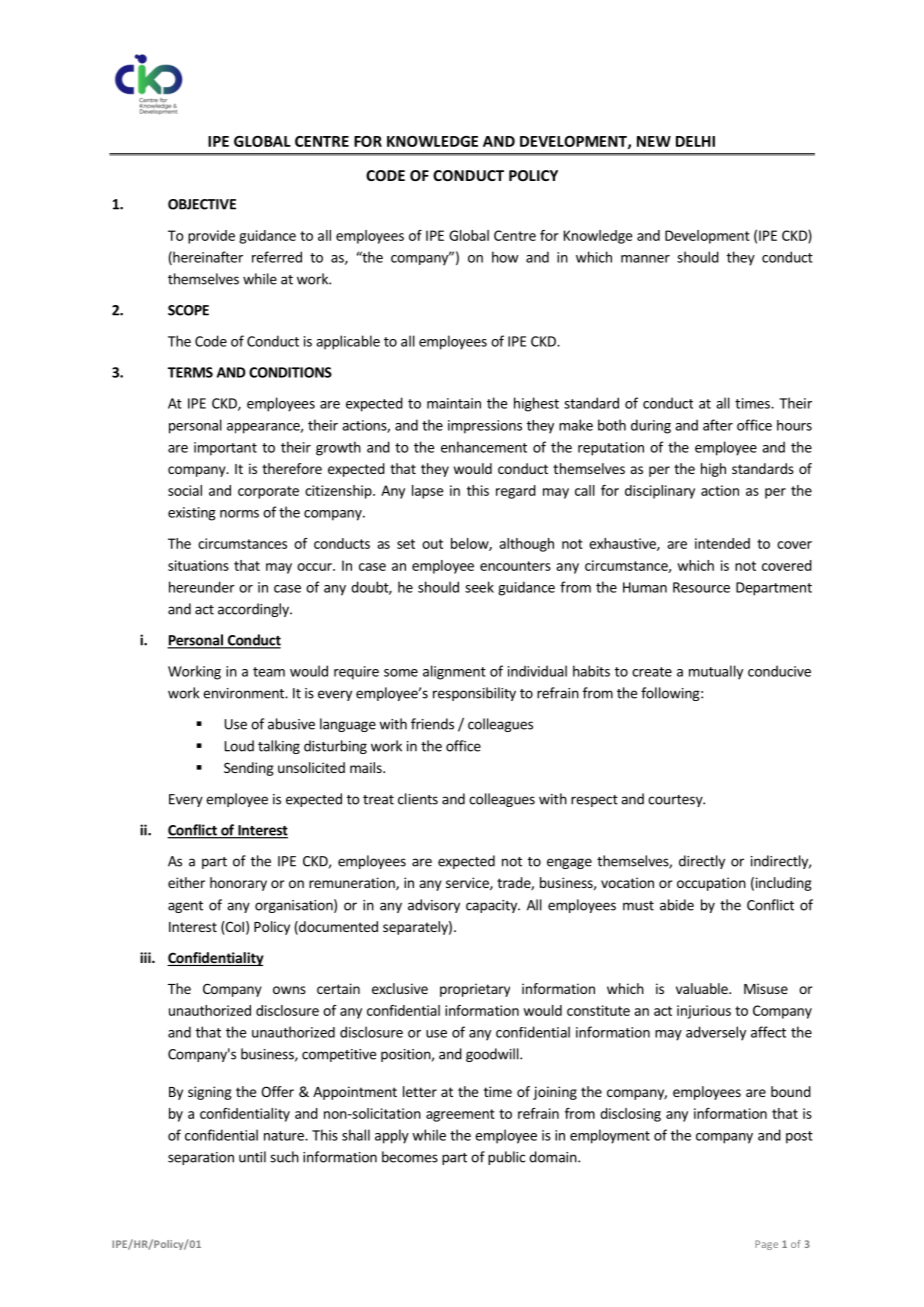 The width and height of the screenshot is (924, 1307). What do you see at coordinates (201, 1158) in the screenshot?
I see `separation` at bounding box center [201, 1158].
